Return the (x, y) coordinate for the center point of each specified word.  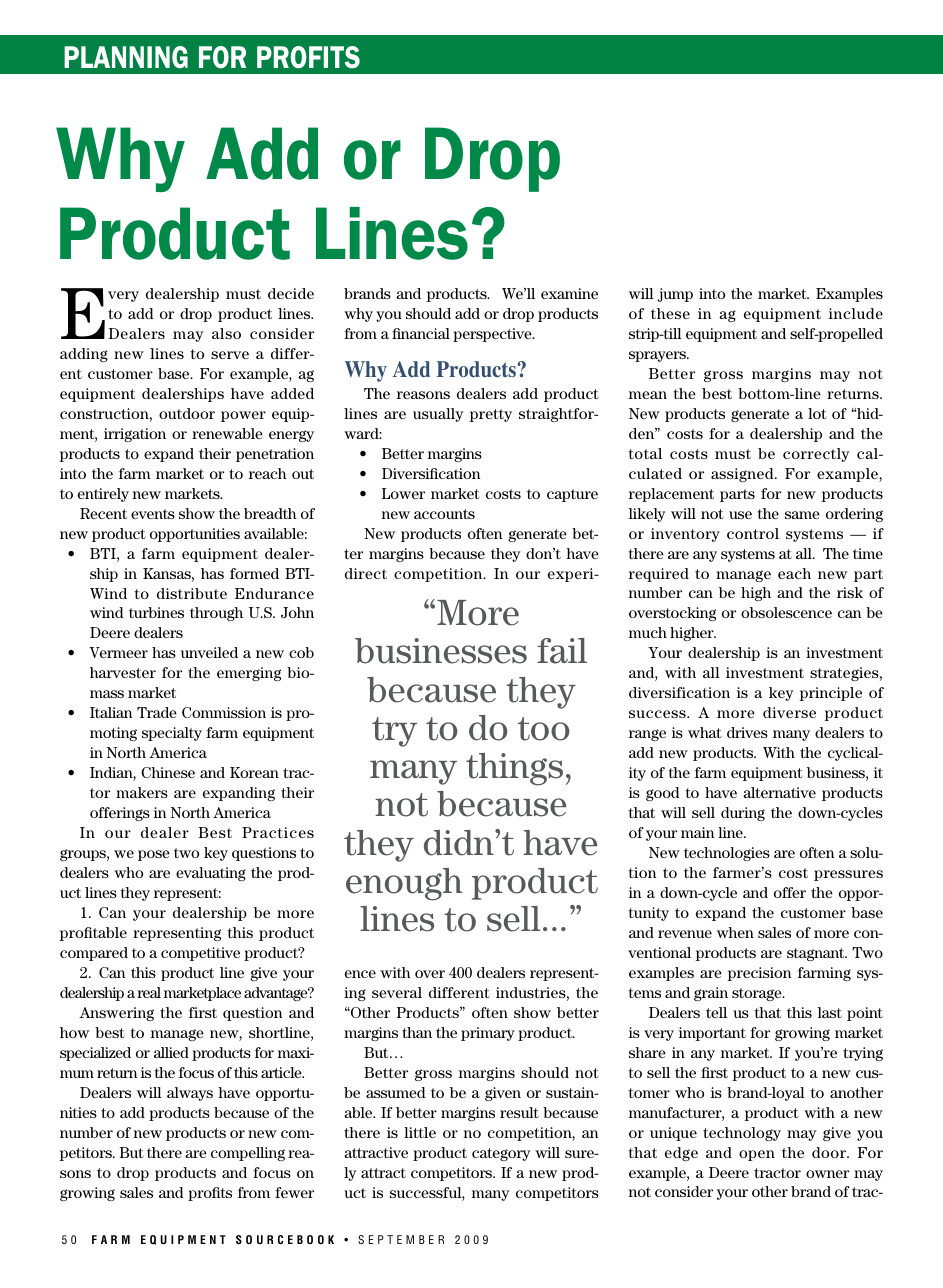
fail (562, 651)
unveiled (209, 652)
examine (569, 293)
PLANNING (126, 57)
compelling (248, 1154)
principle (831, 694)
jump (675, 295)
